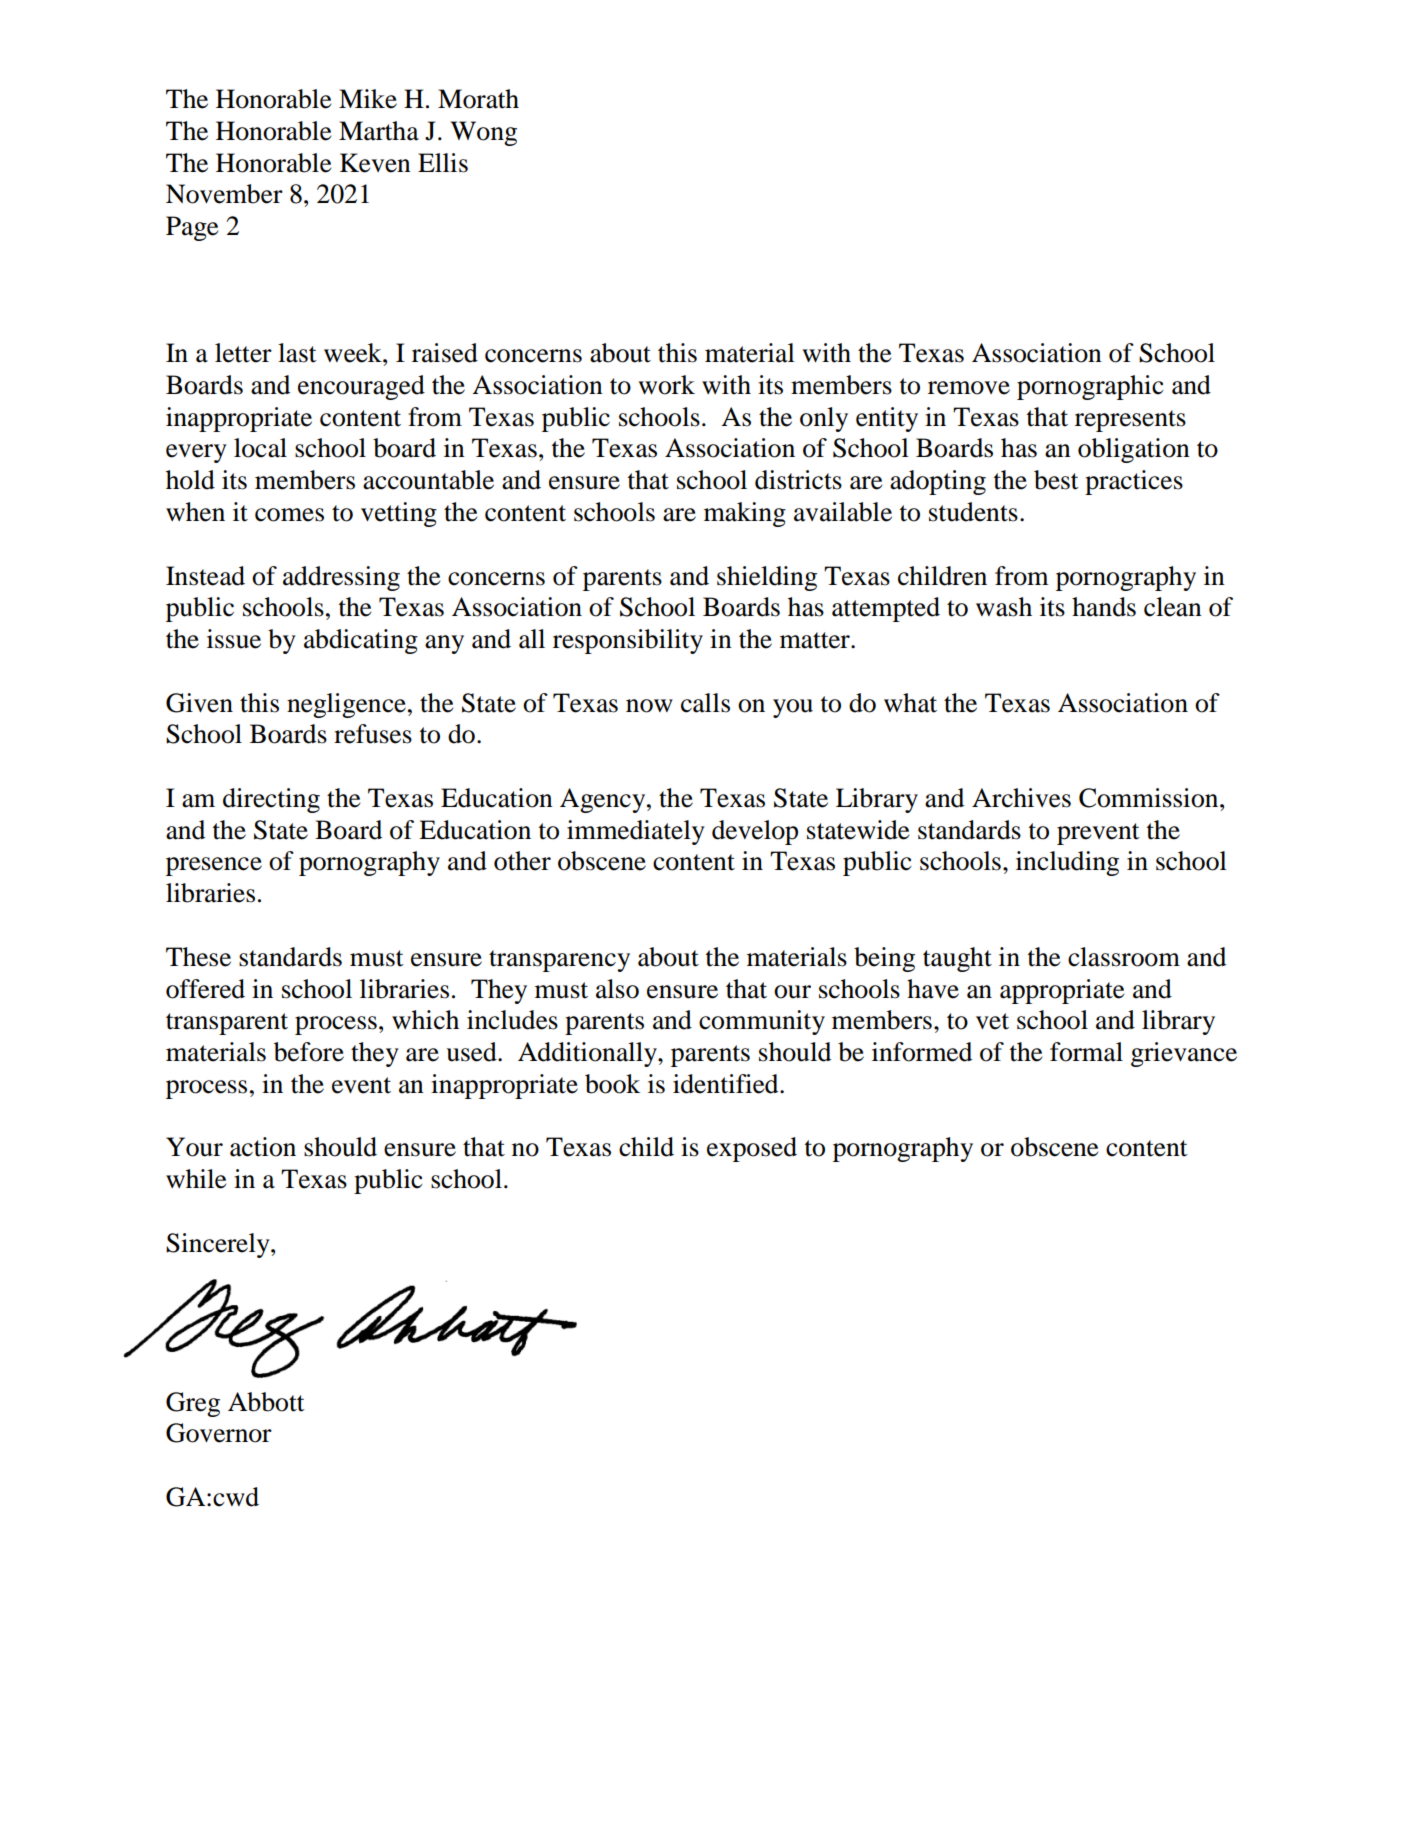 The image size is (1409, 1823). I want to click on formal, so click(1086, 1052).
